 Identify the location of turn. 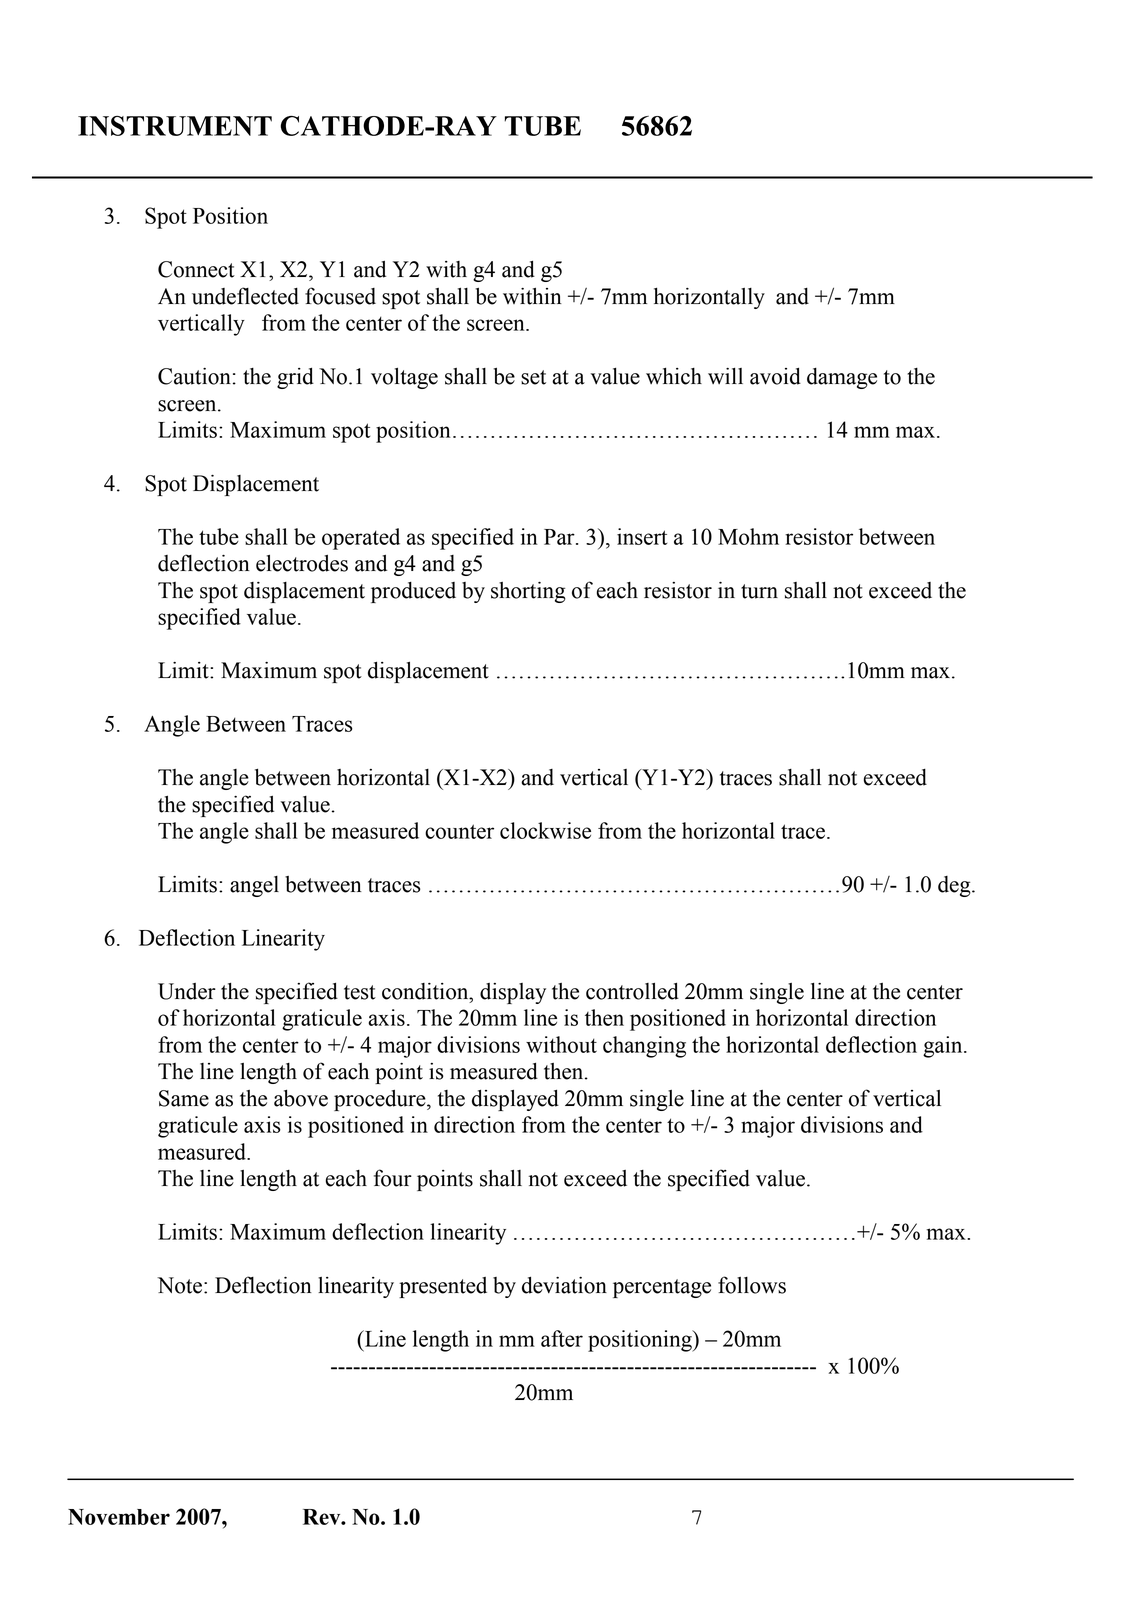
(759, 591).
